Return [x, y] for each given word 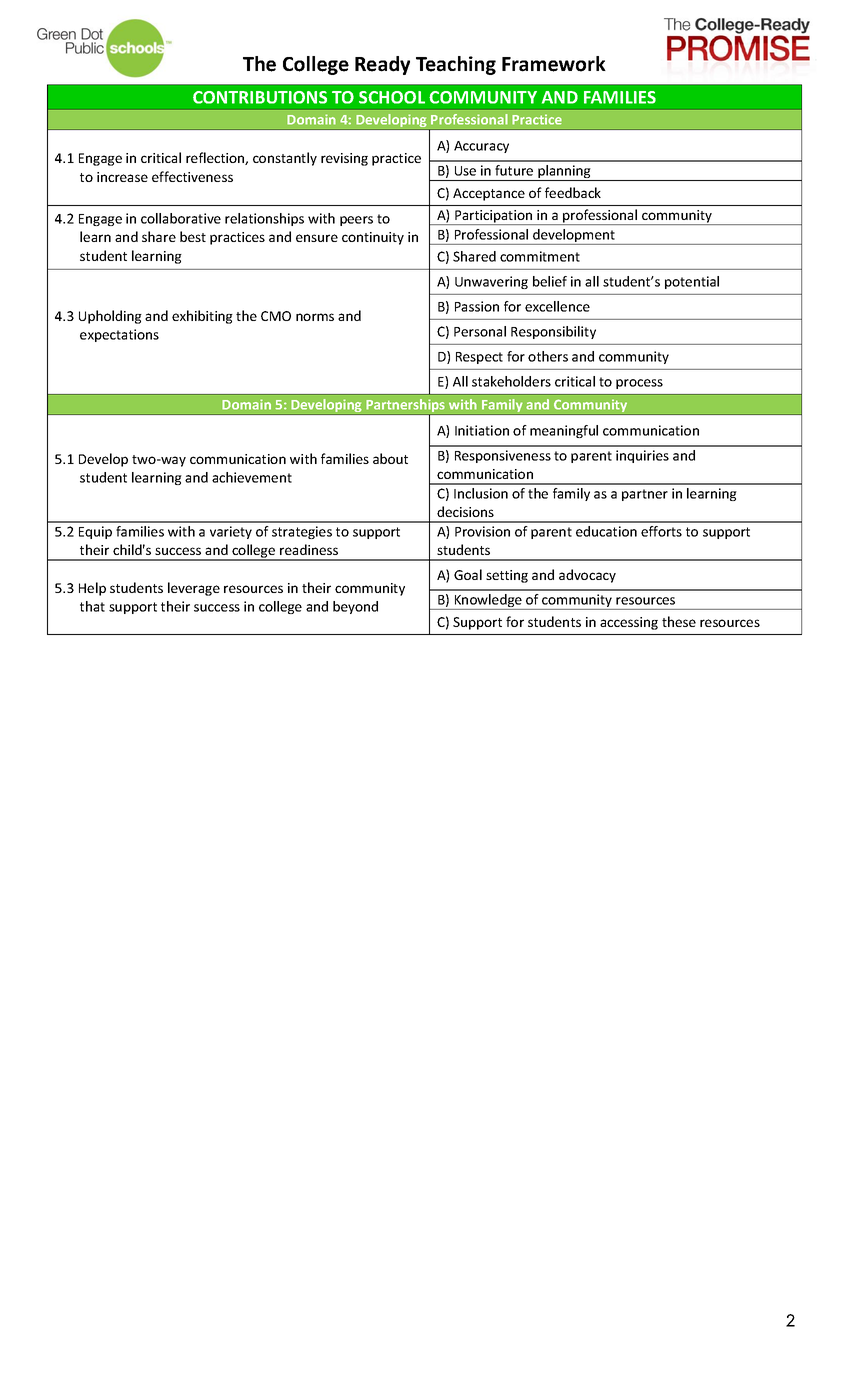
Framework [554, 64]
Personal [480, 331]
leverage [194, 589]
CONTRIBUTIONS [260, 97]
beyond [355, 607]
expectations [119, 335]
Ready [382, 65]
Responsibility [553, 332]
